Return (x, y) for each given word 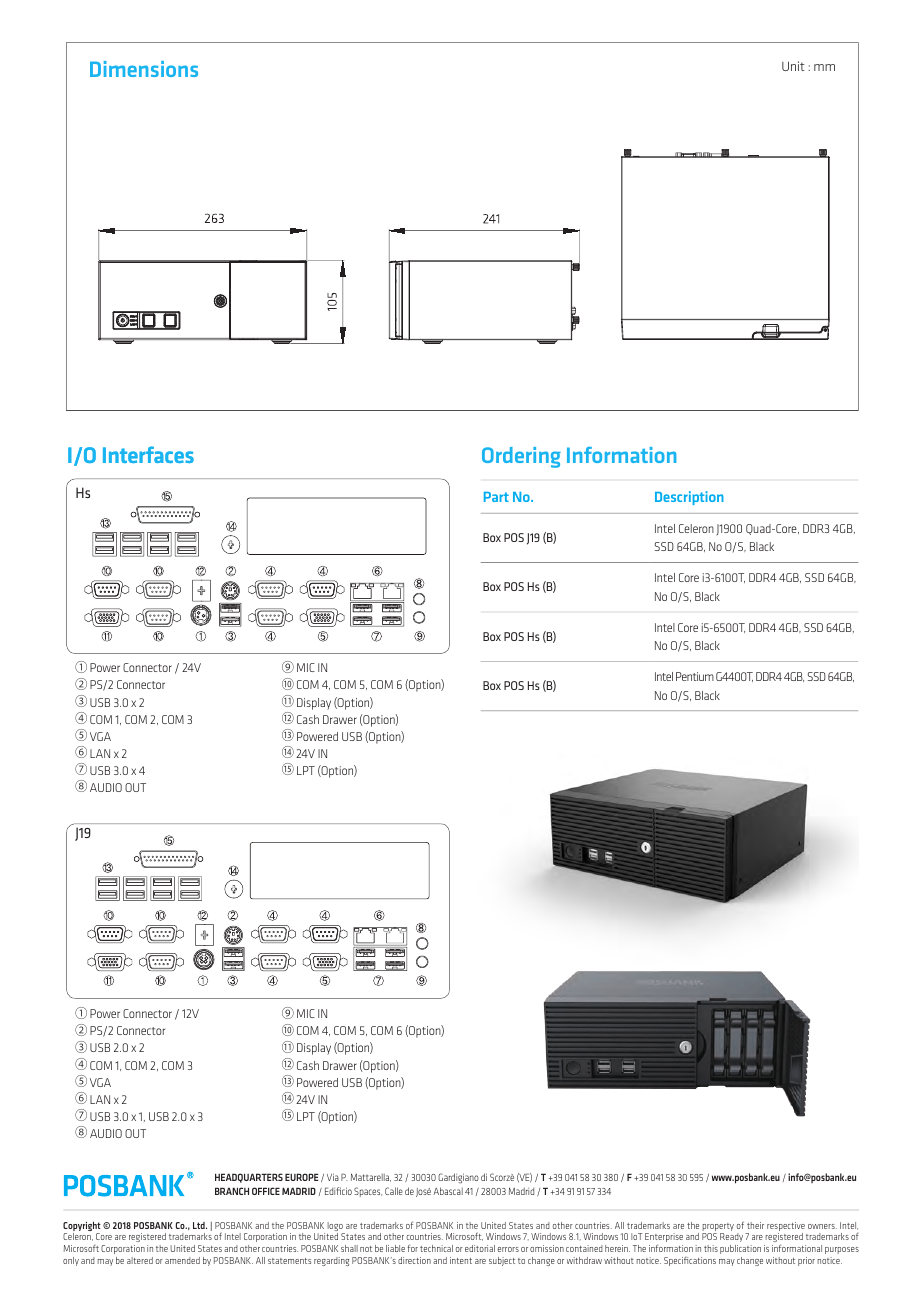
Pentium (695, 676)
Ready (731, 1237)
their (755, 1225)
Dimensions (144, 69)
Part (496, 497)
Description (689, 498)
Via (333, 1177)
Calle (394, 1191)
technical (436, 1248)
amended (182, 1260)
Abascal (448, 1191)
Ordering (521, 457)
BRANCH (232, 1191)
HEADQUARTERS (249, 1178)
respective (786, 1228)
